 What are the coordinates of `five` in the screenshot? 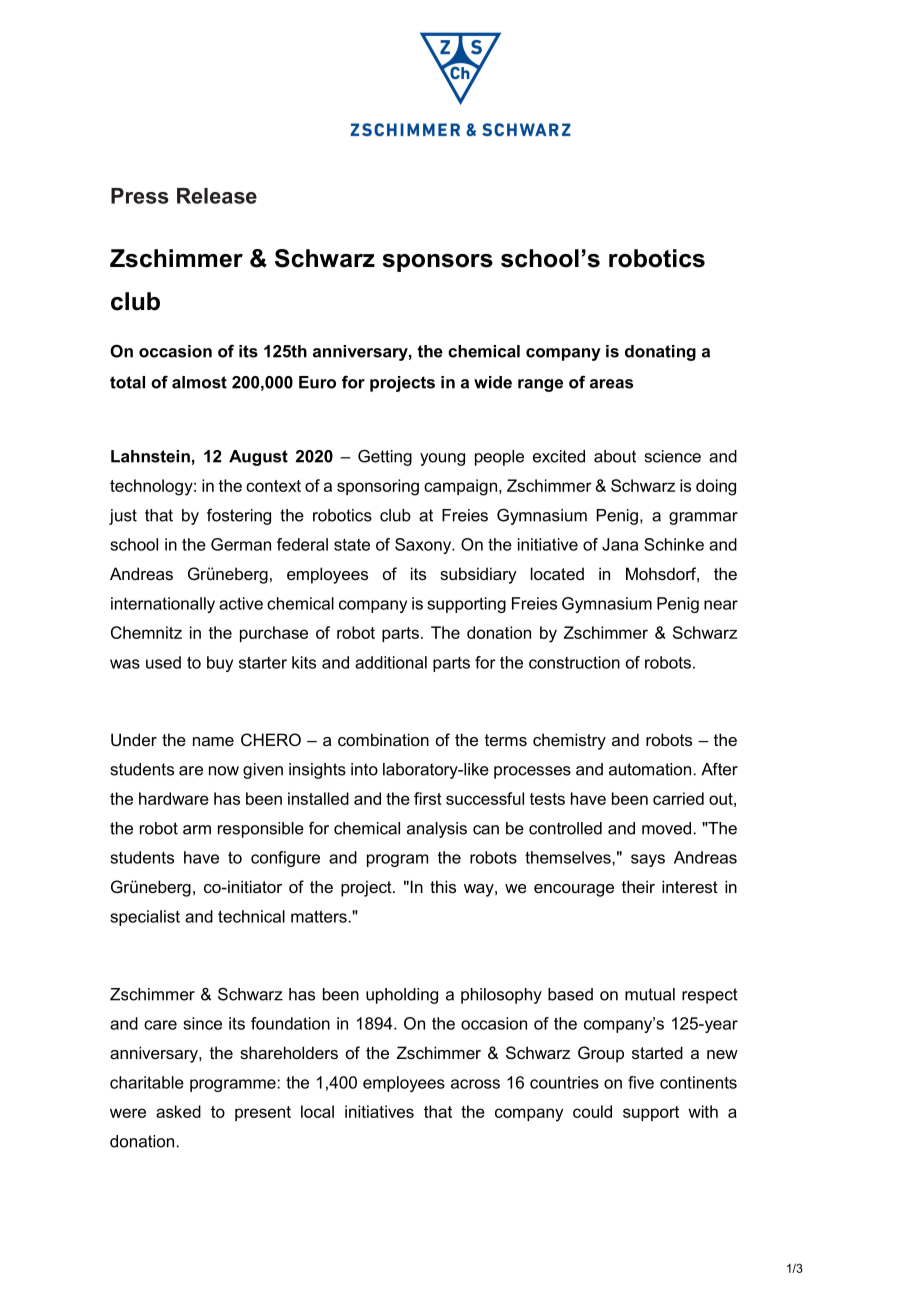 It's located at (641, 1082).
